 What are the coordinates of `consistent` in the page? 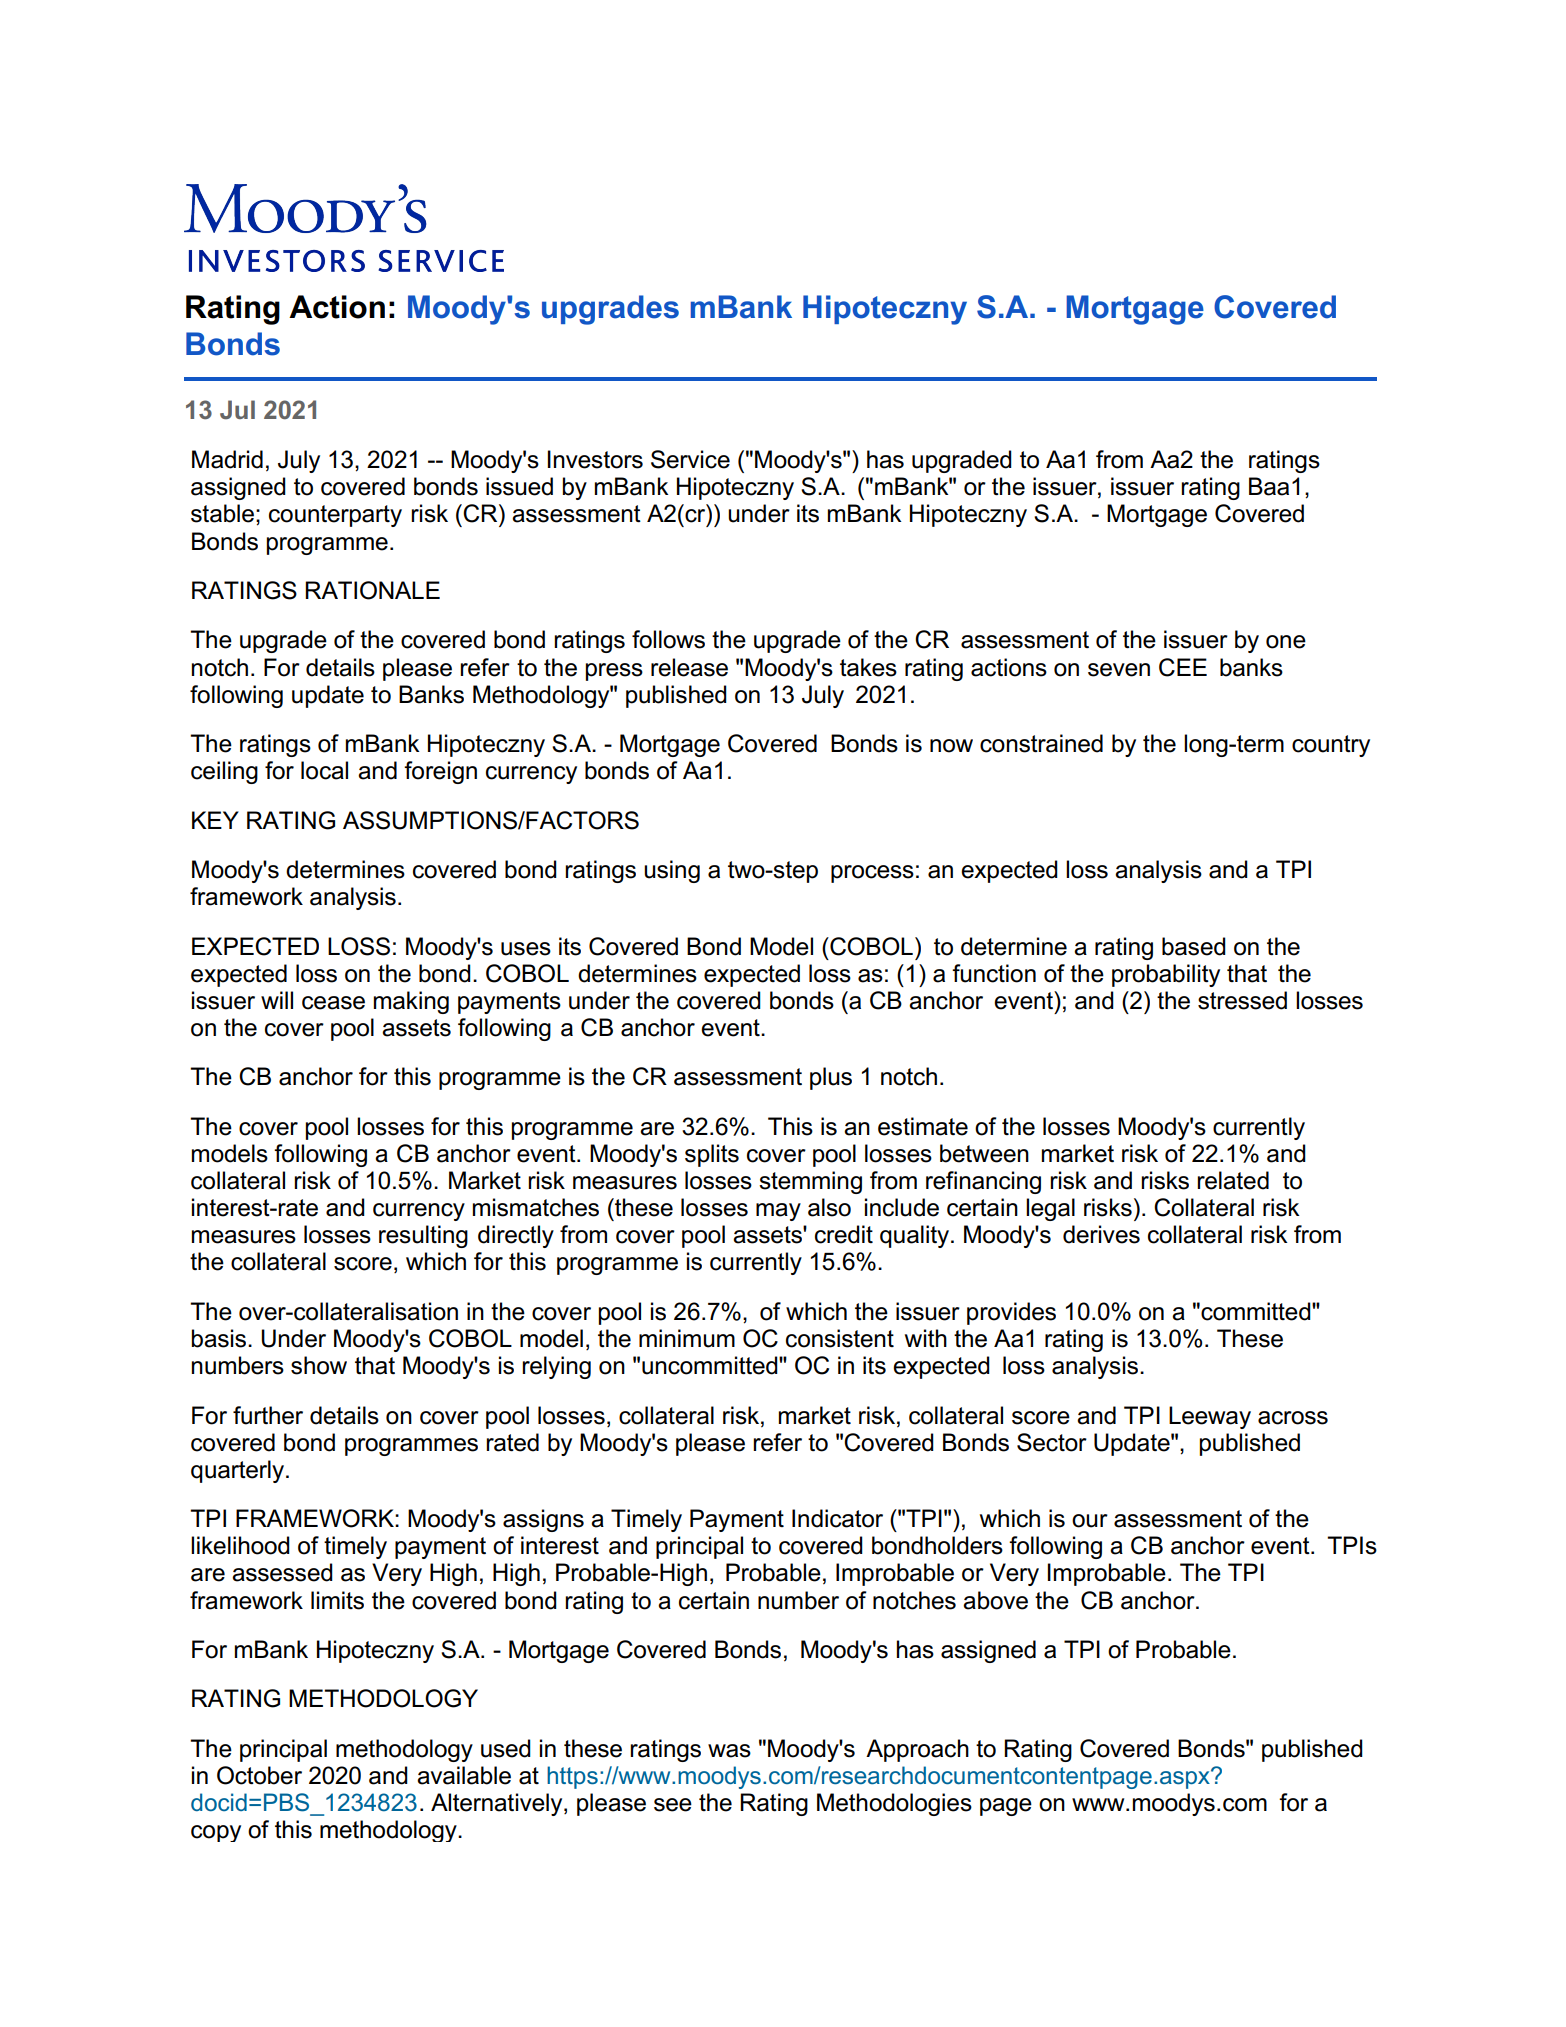 It's located at (840, 1338).
